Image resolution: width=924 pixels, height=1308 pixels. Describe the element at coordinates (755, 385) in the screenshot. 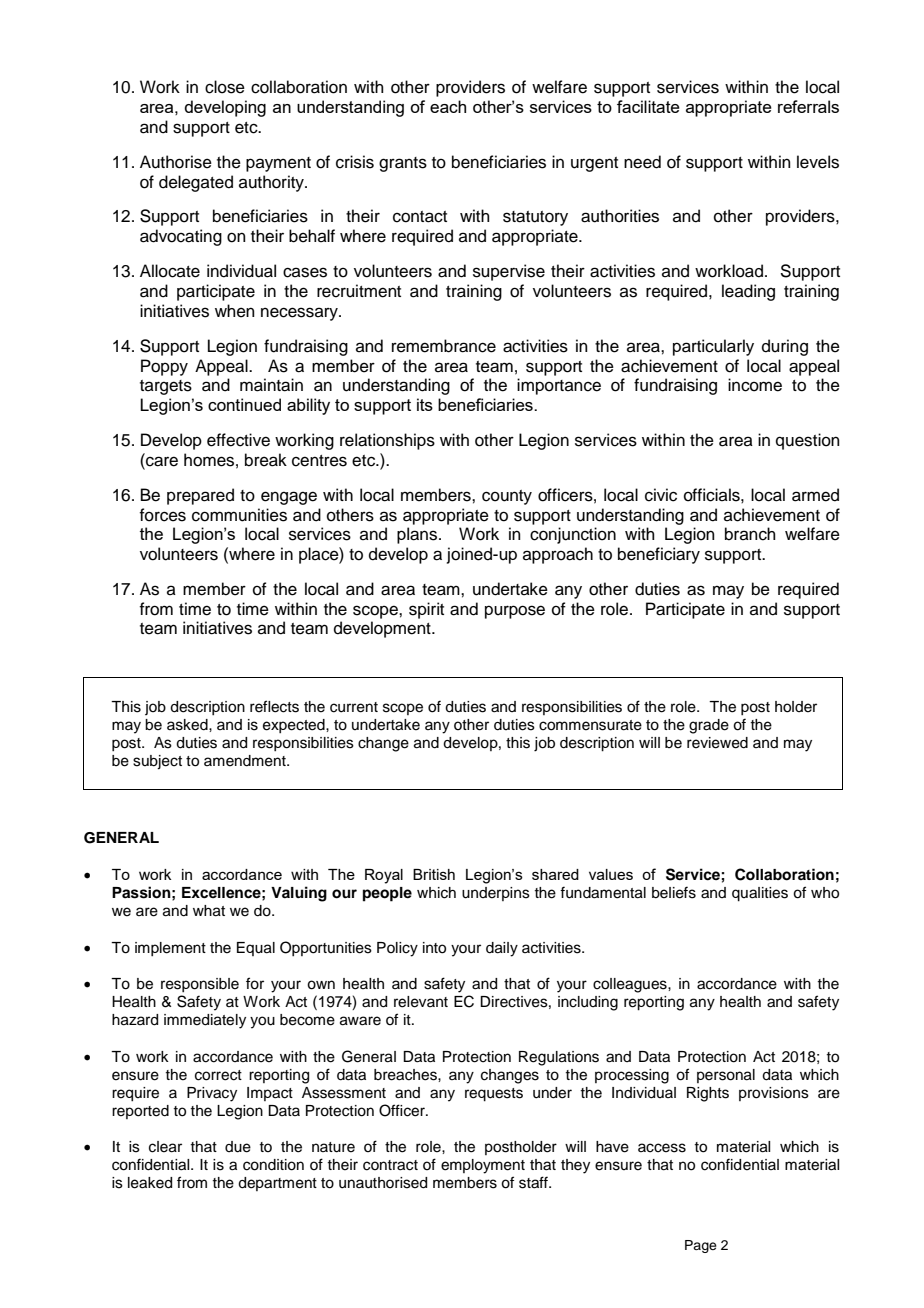

I see `income` at that location.
